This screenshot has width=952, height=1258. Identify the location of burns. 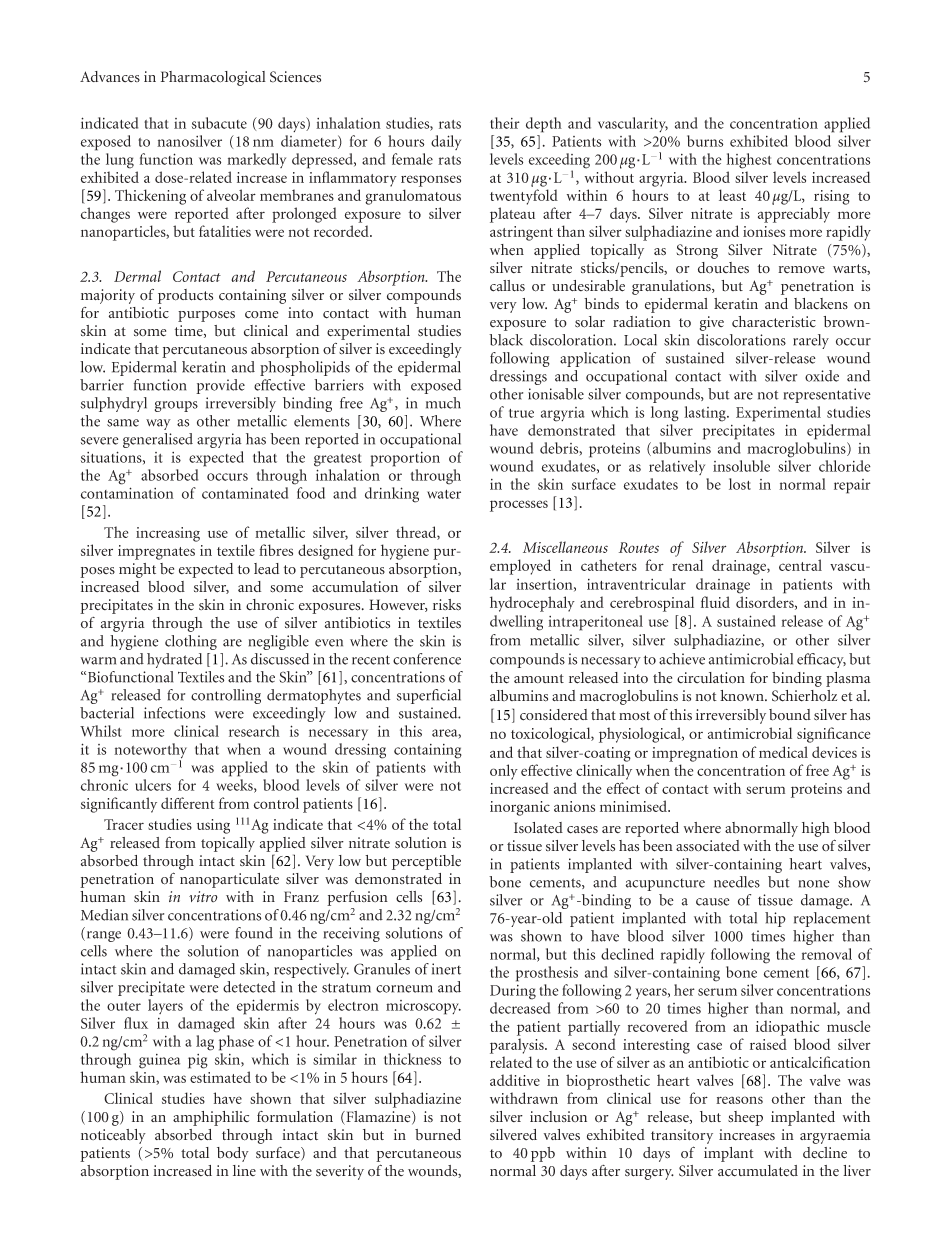
(705, 141).
